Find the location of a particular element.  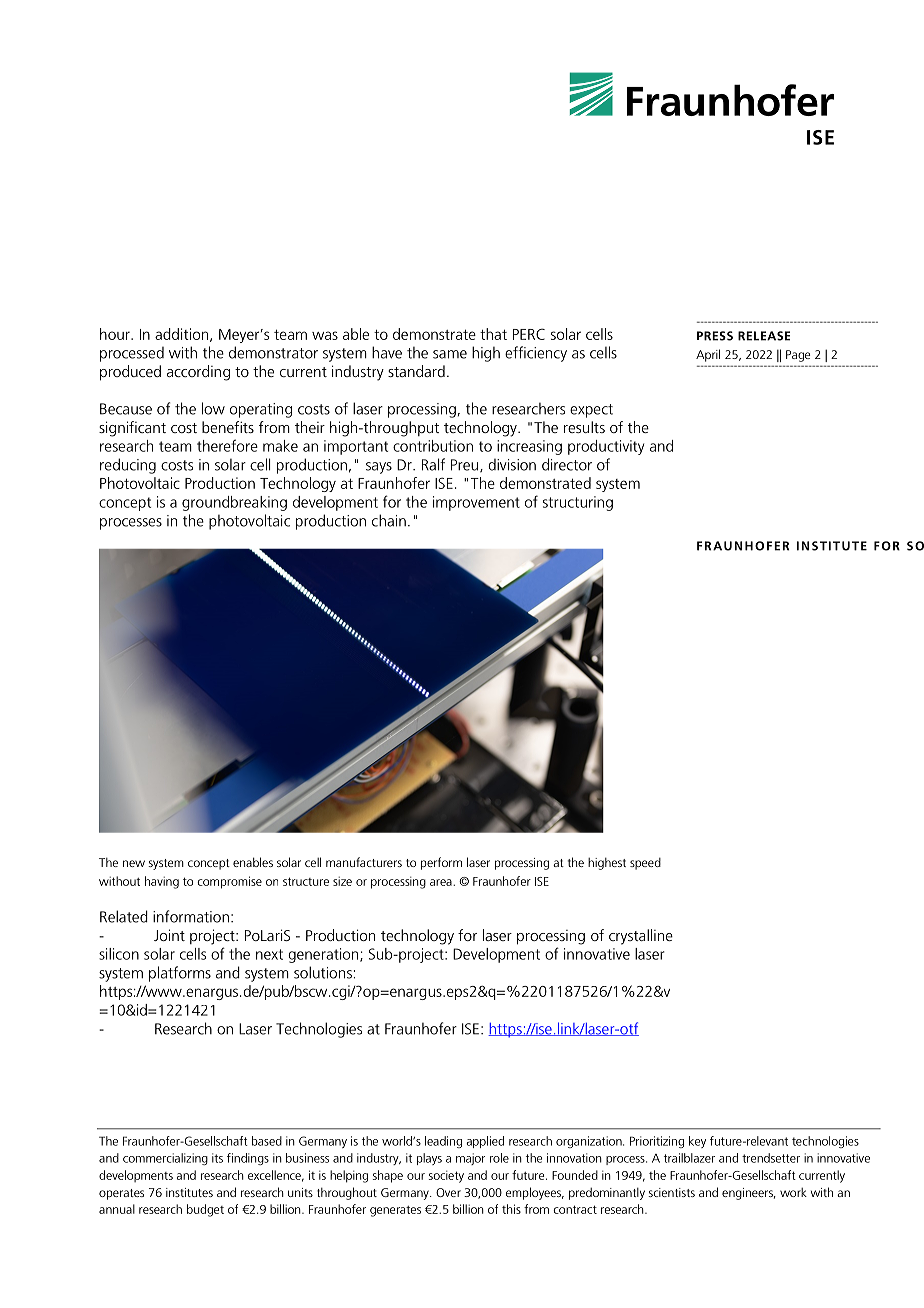

information is located at coordinates (191, 916).
